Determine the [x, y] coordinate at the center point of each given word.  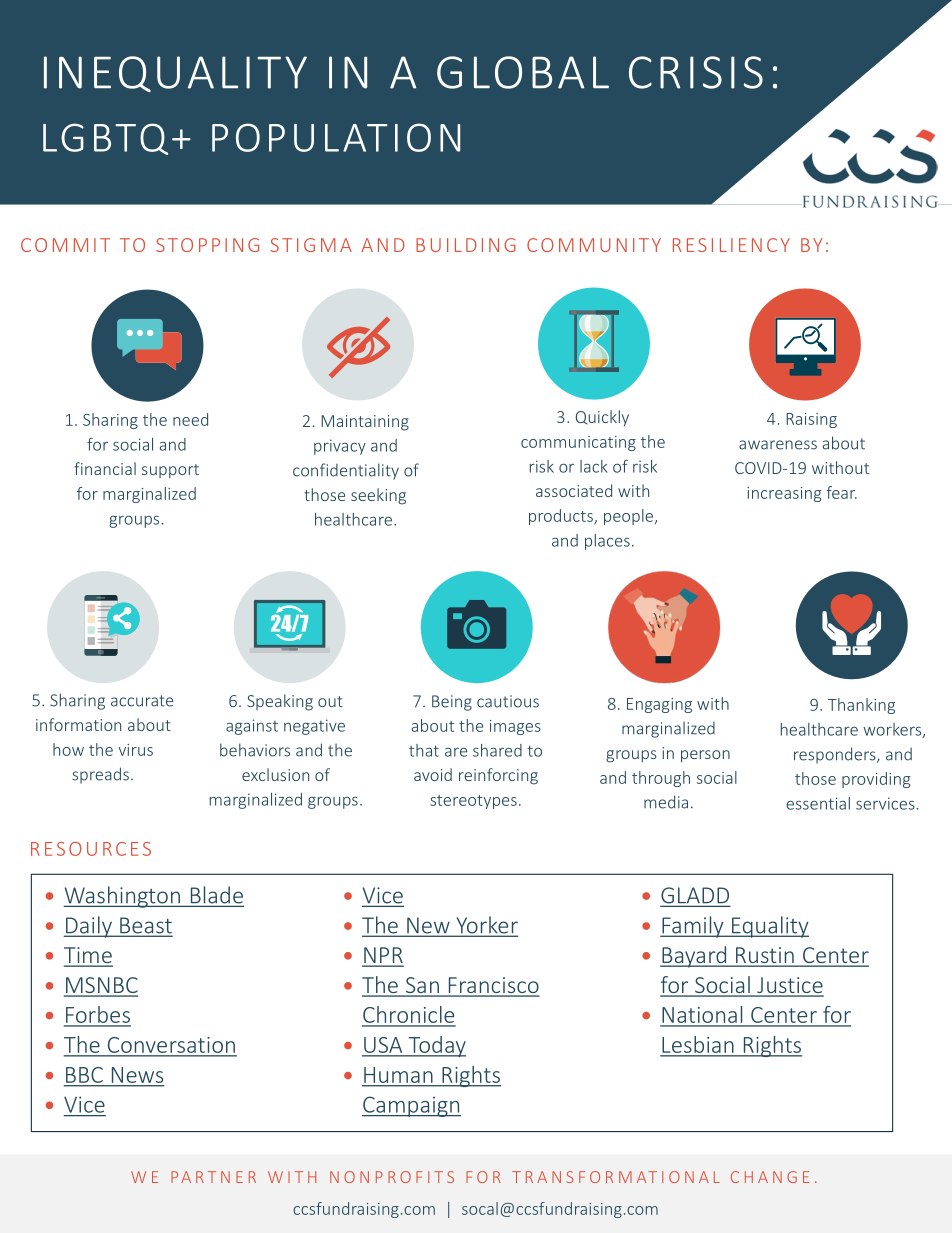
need [190, 419]
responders [836, 755]
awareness [778, 445]
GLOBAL [523, 72]
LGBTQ [105, 139]
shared [497, 750]
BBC [84, 1075]
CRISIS [696, 72]
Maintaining [365, 423]
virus [136, 750]
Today [436, 1046]
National [702, 1016]
